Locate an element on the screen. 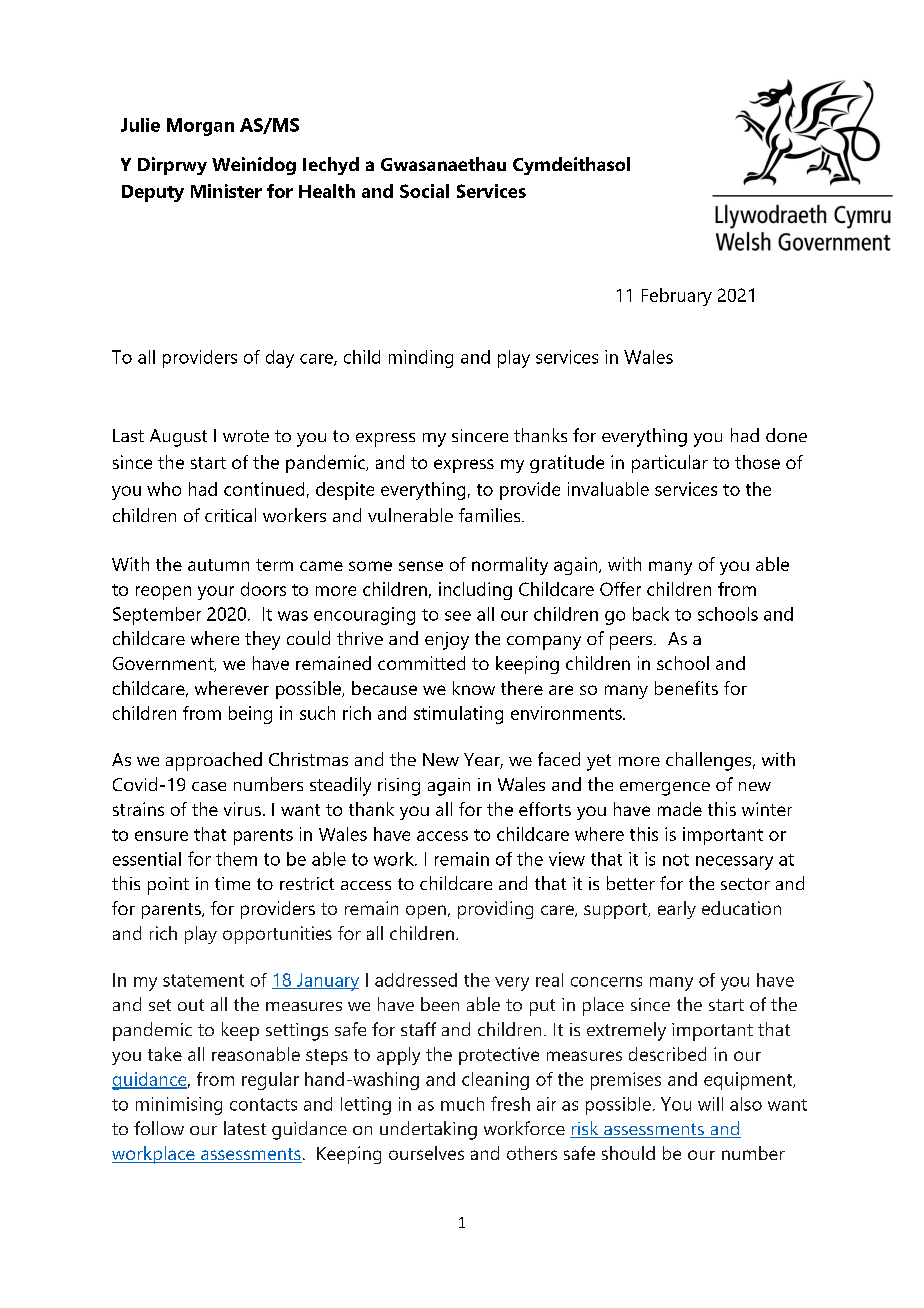 Image resolution: width=924 pixels, height=1308 pixels. February is located at coordinates (677, 297).
